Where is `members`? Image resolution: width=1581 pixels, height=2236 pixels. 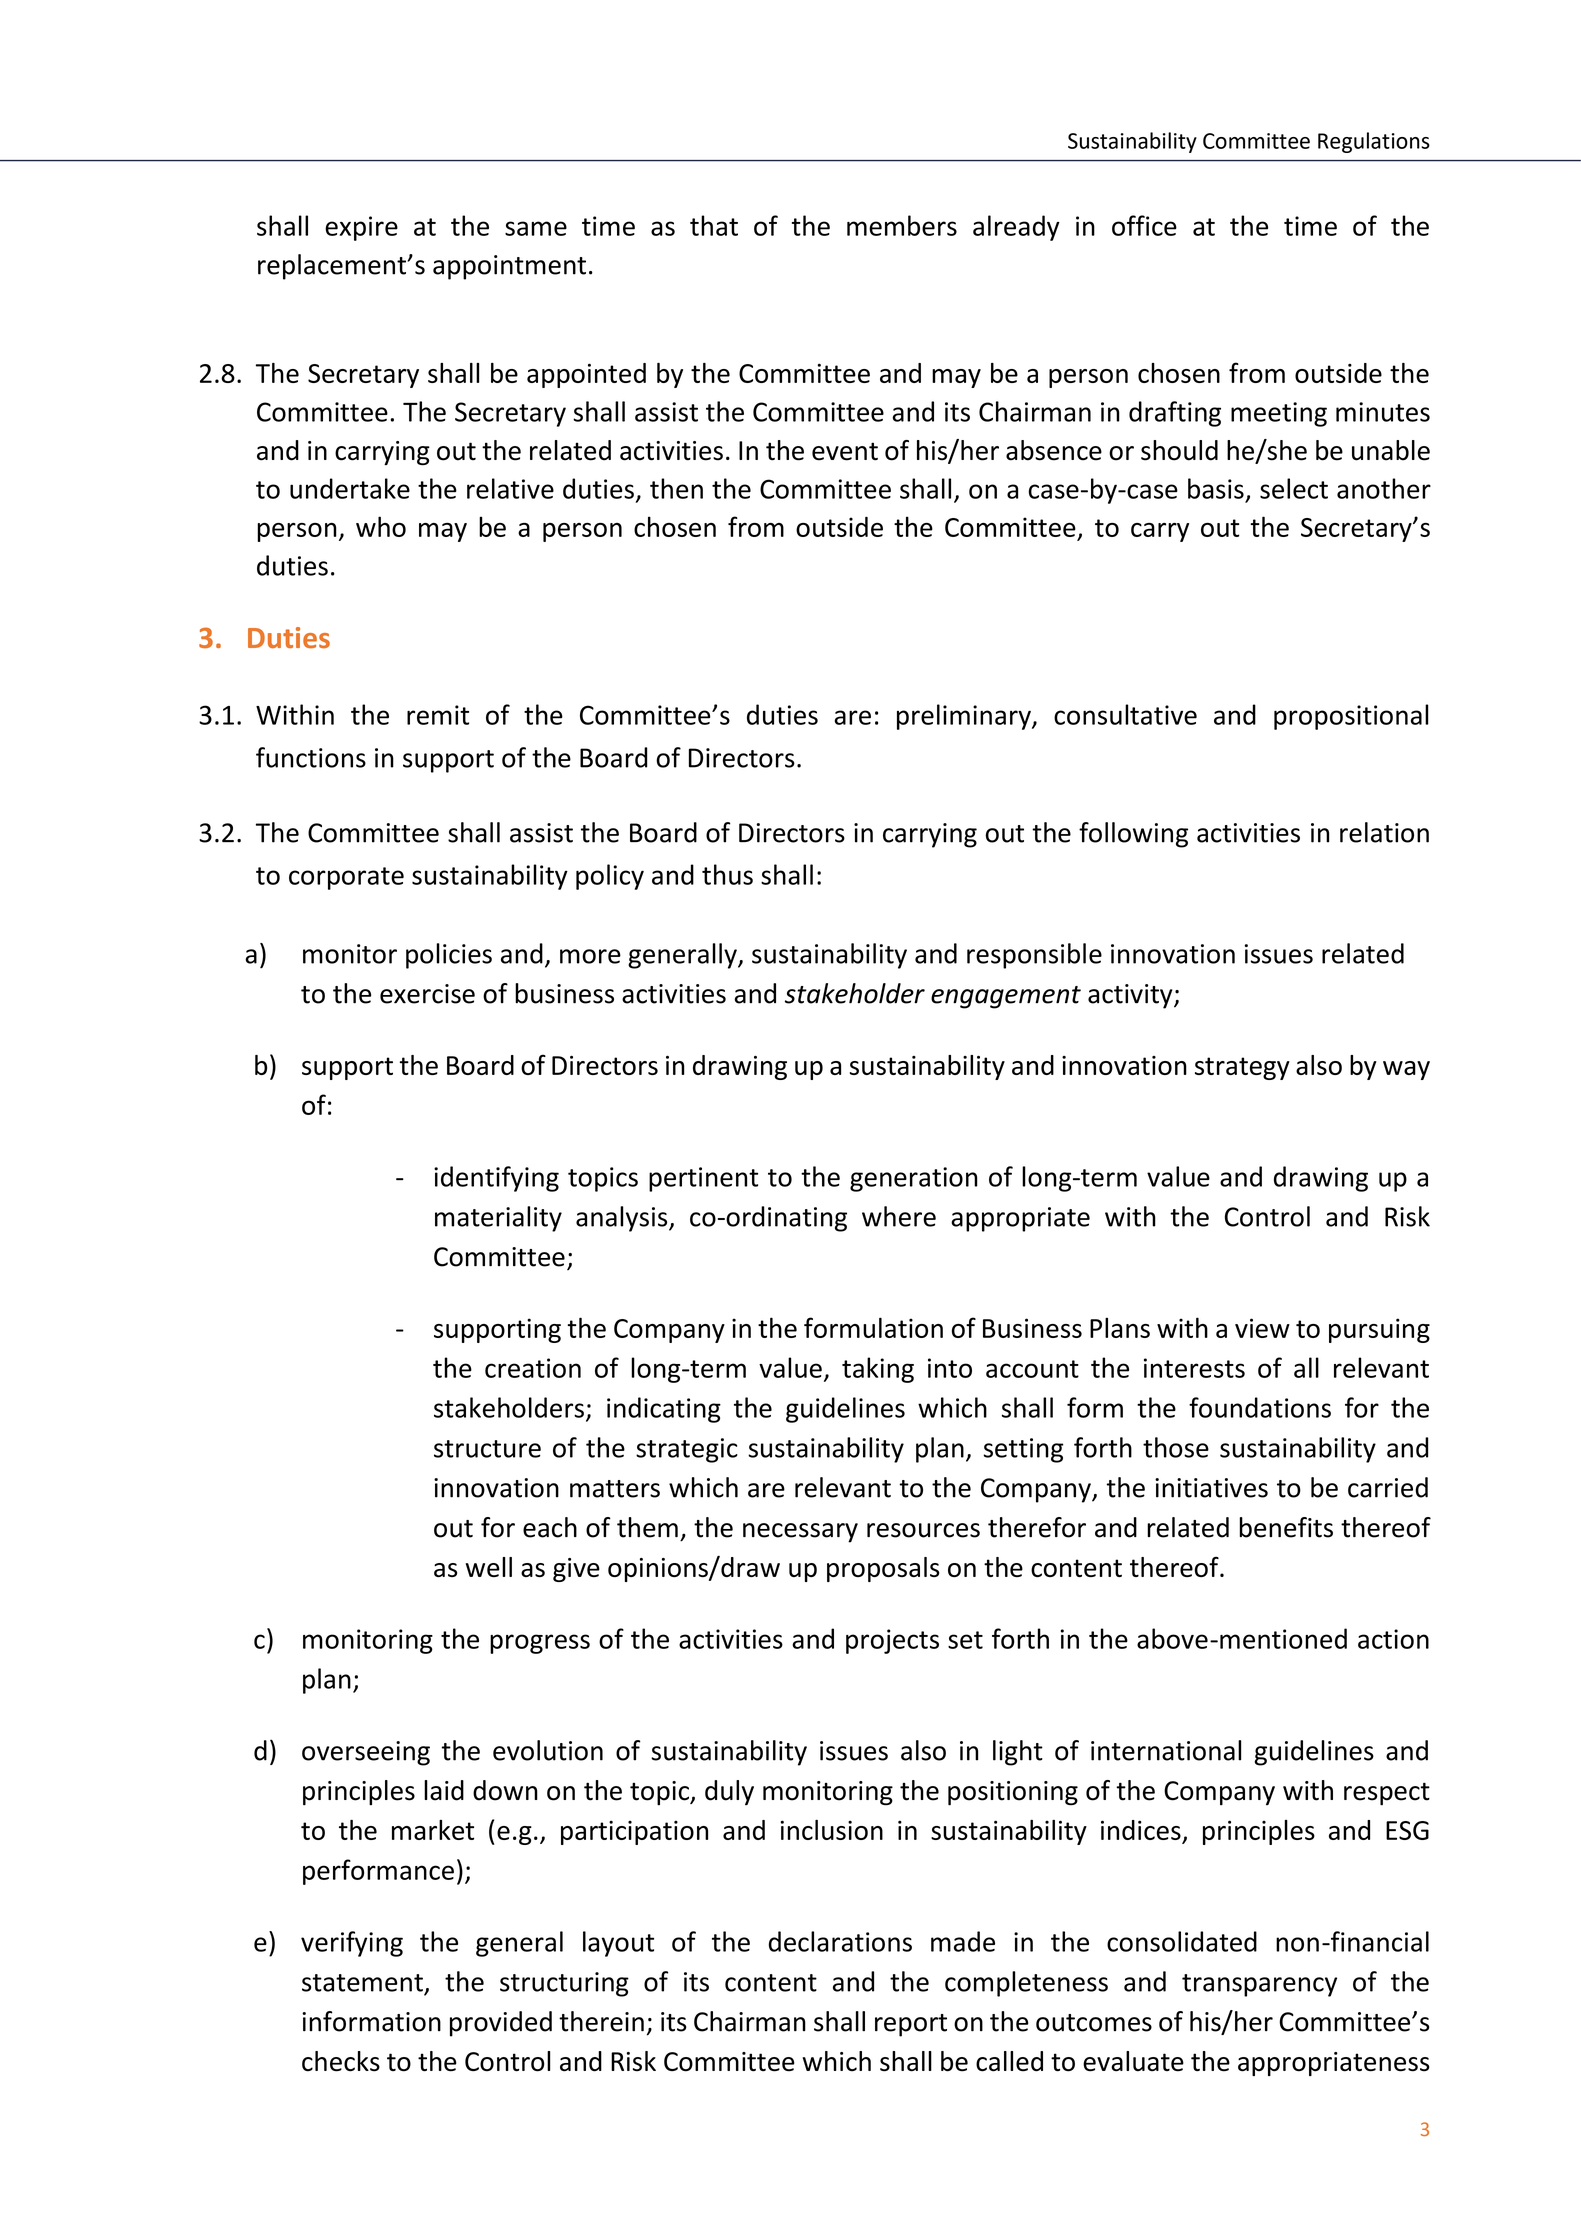
members is located at coordinates (902, 225).
